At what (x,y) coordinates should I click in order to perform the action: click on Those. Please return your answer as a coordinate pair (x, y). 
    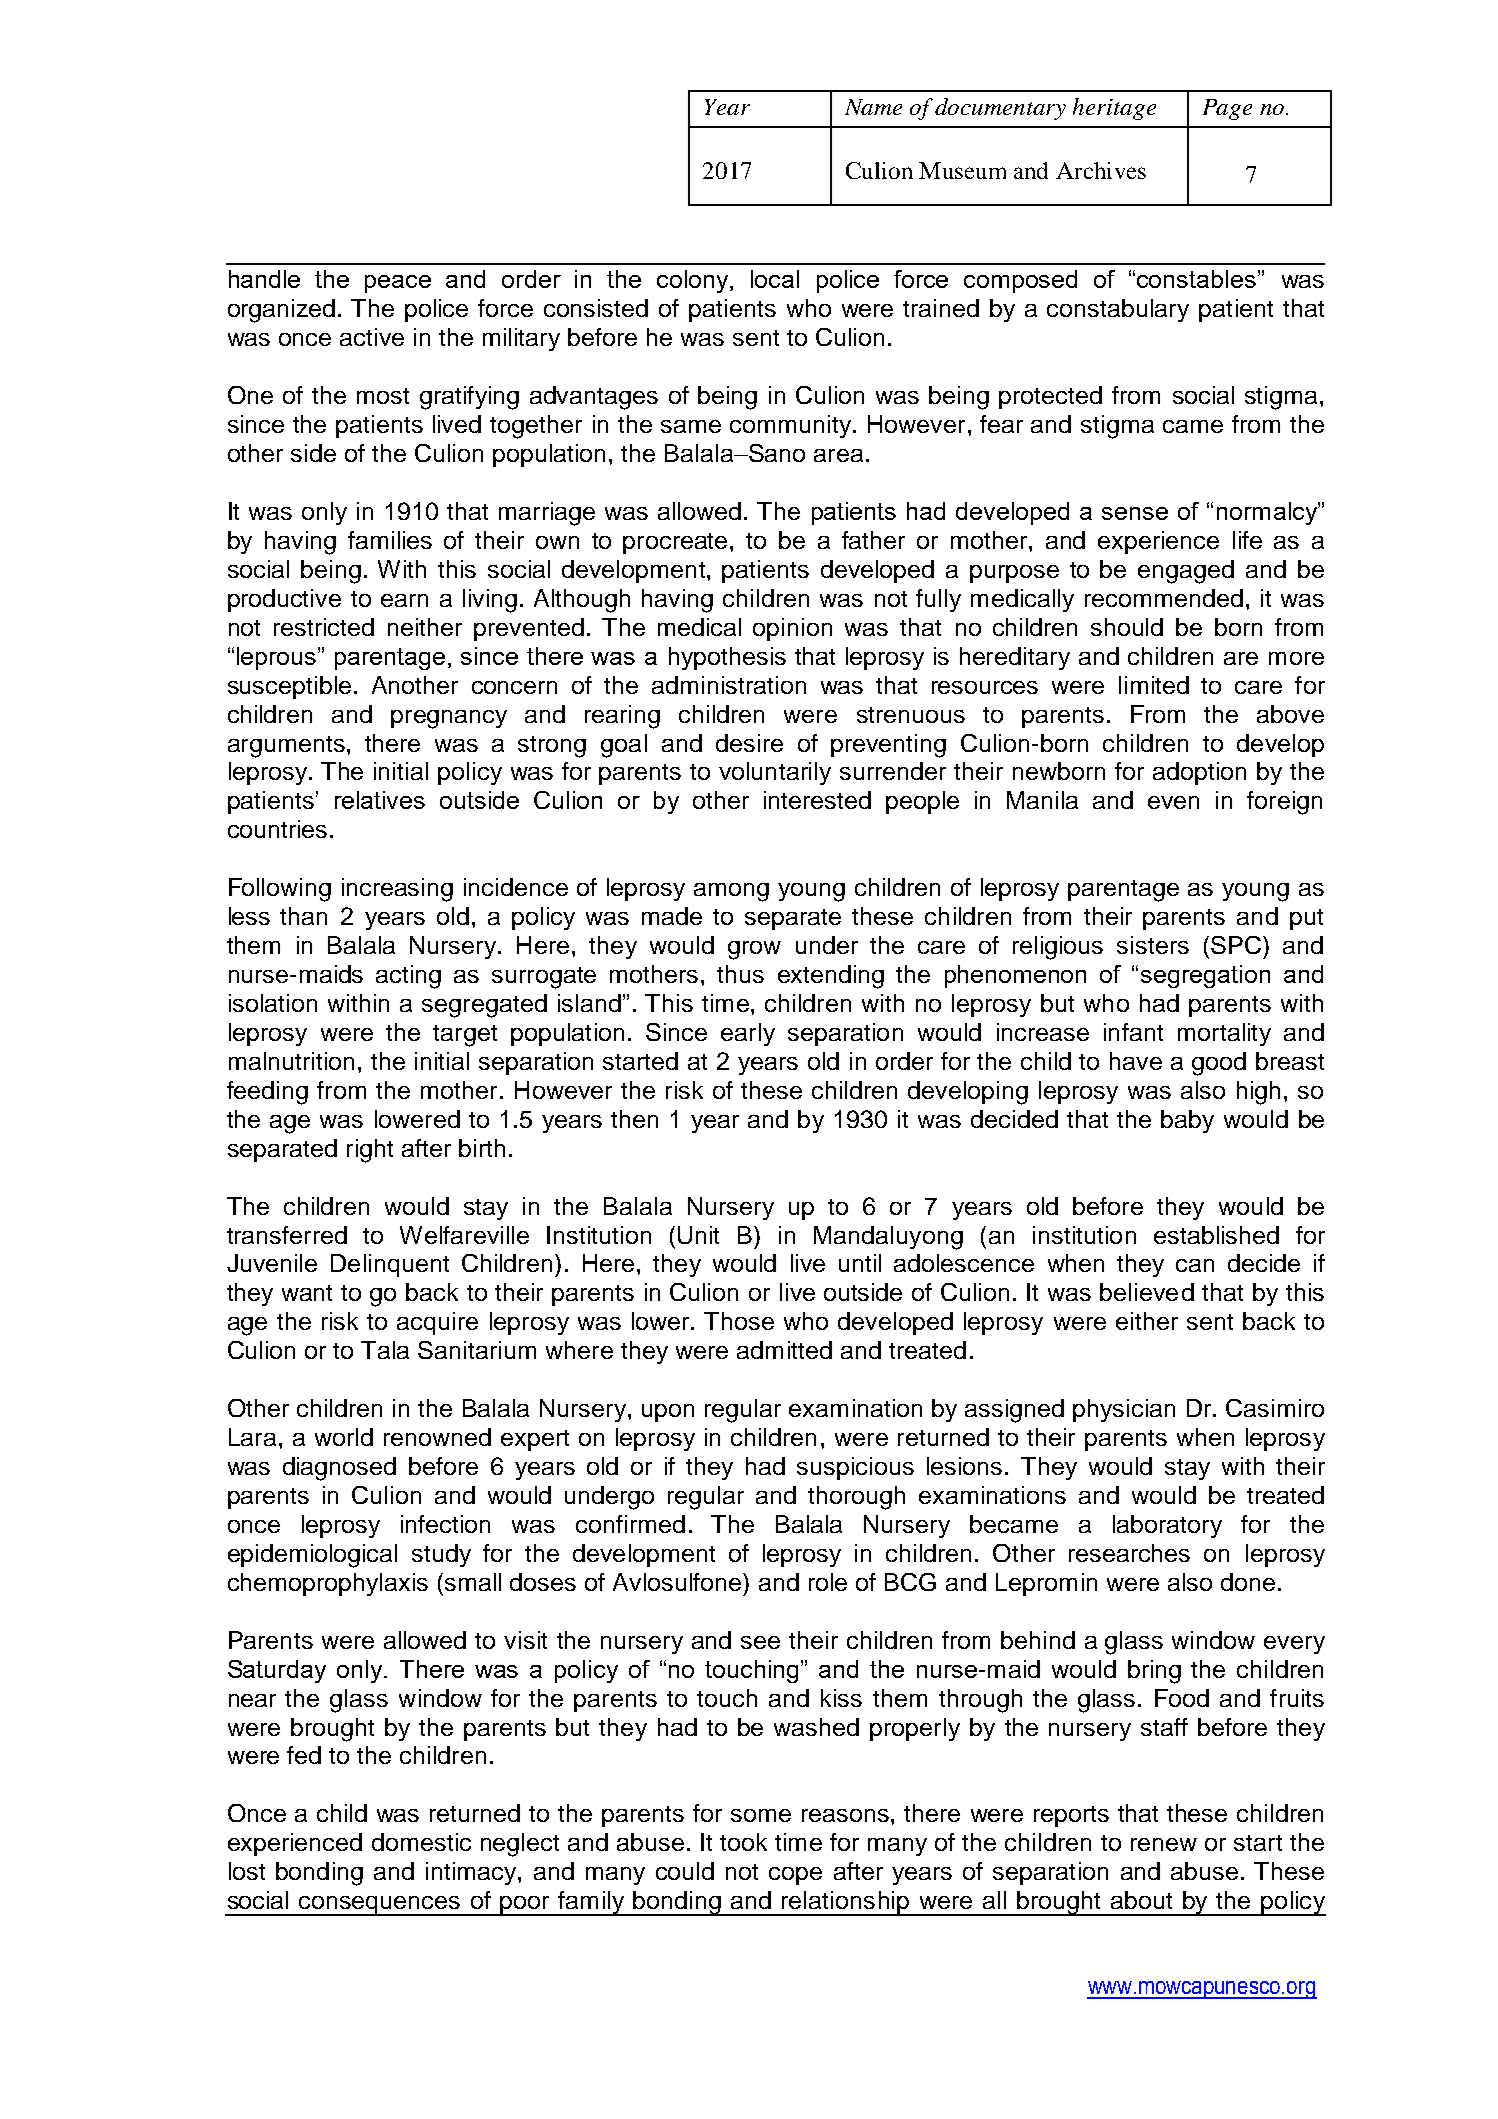
    Looking at the image, I should click on (739, 1321).
